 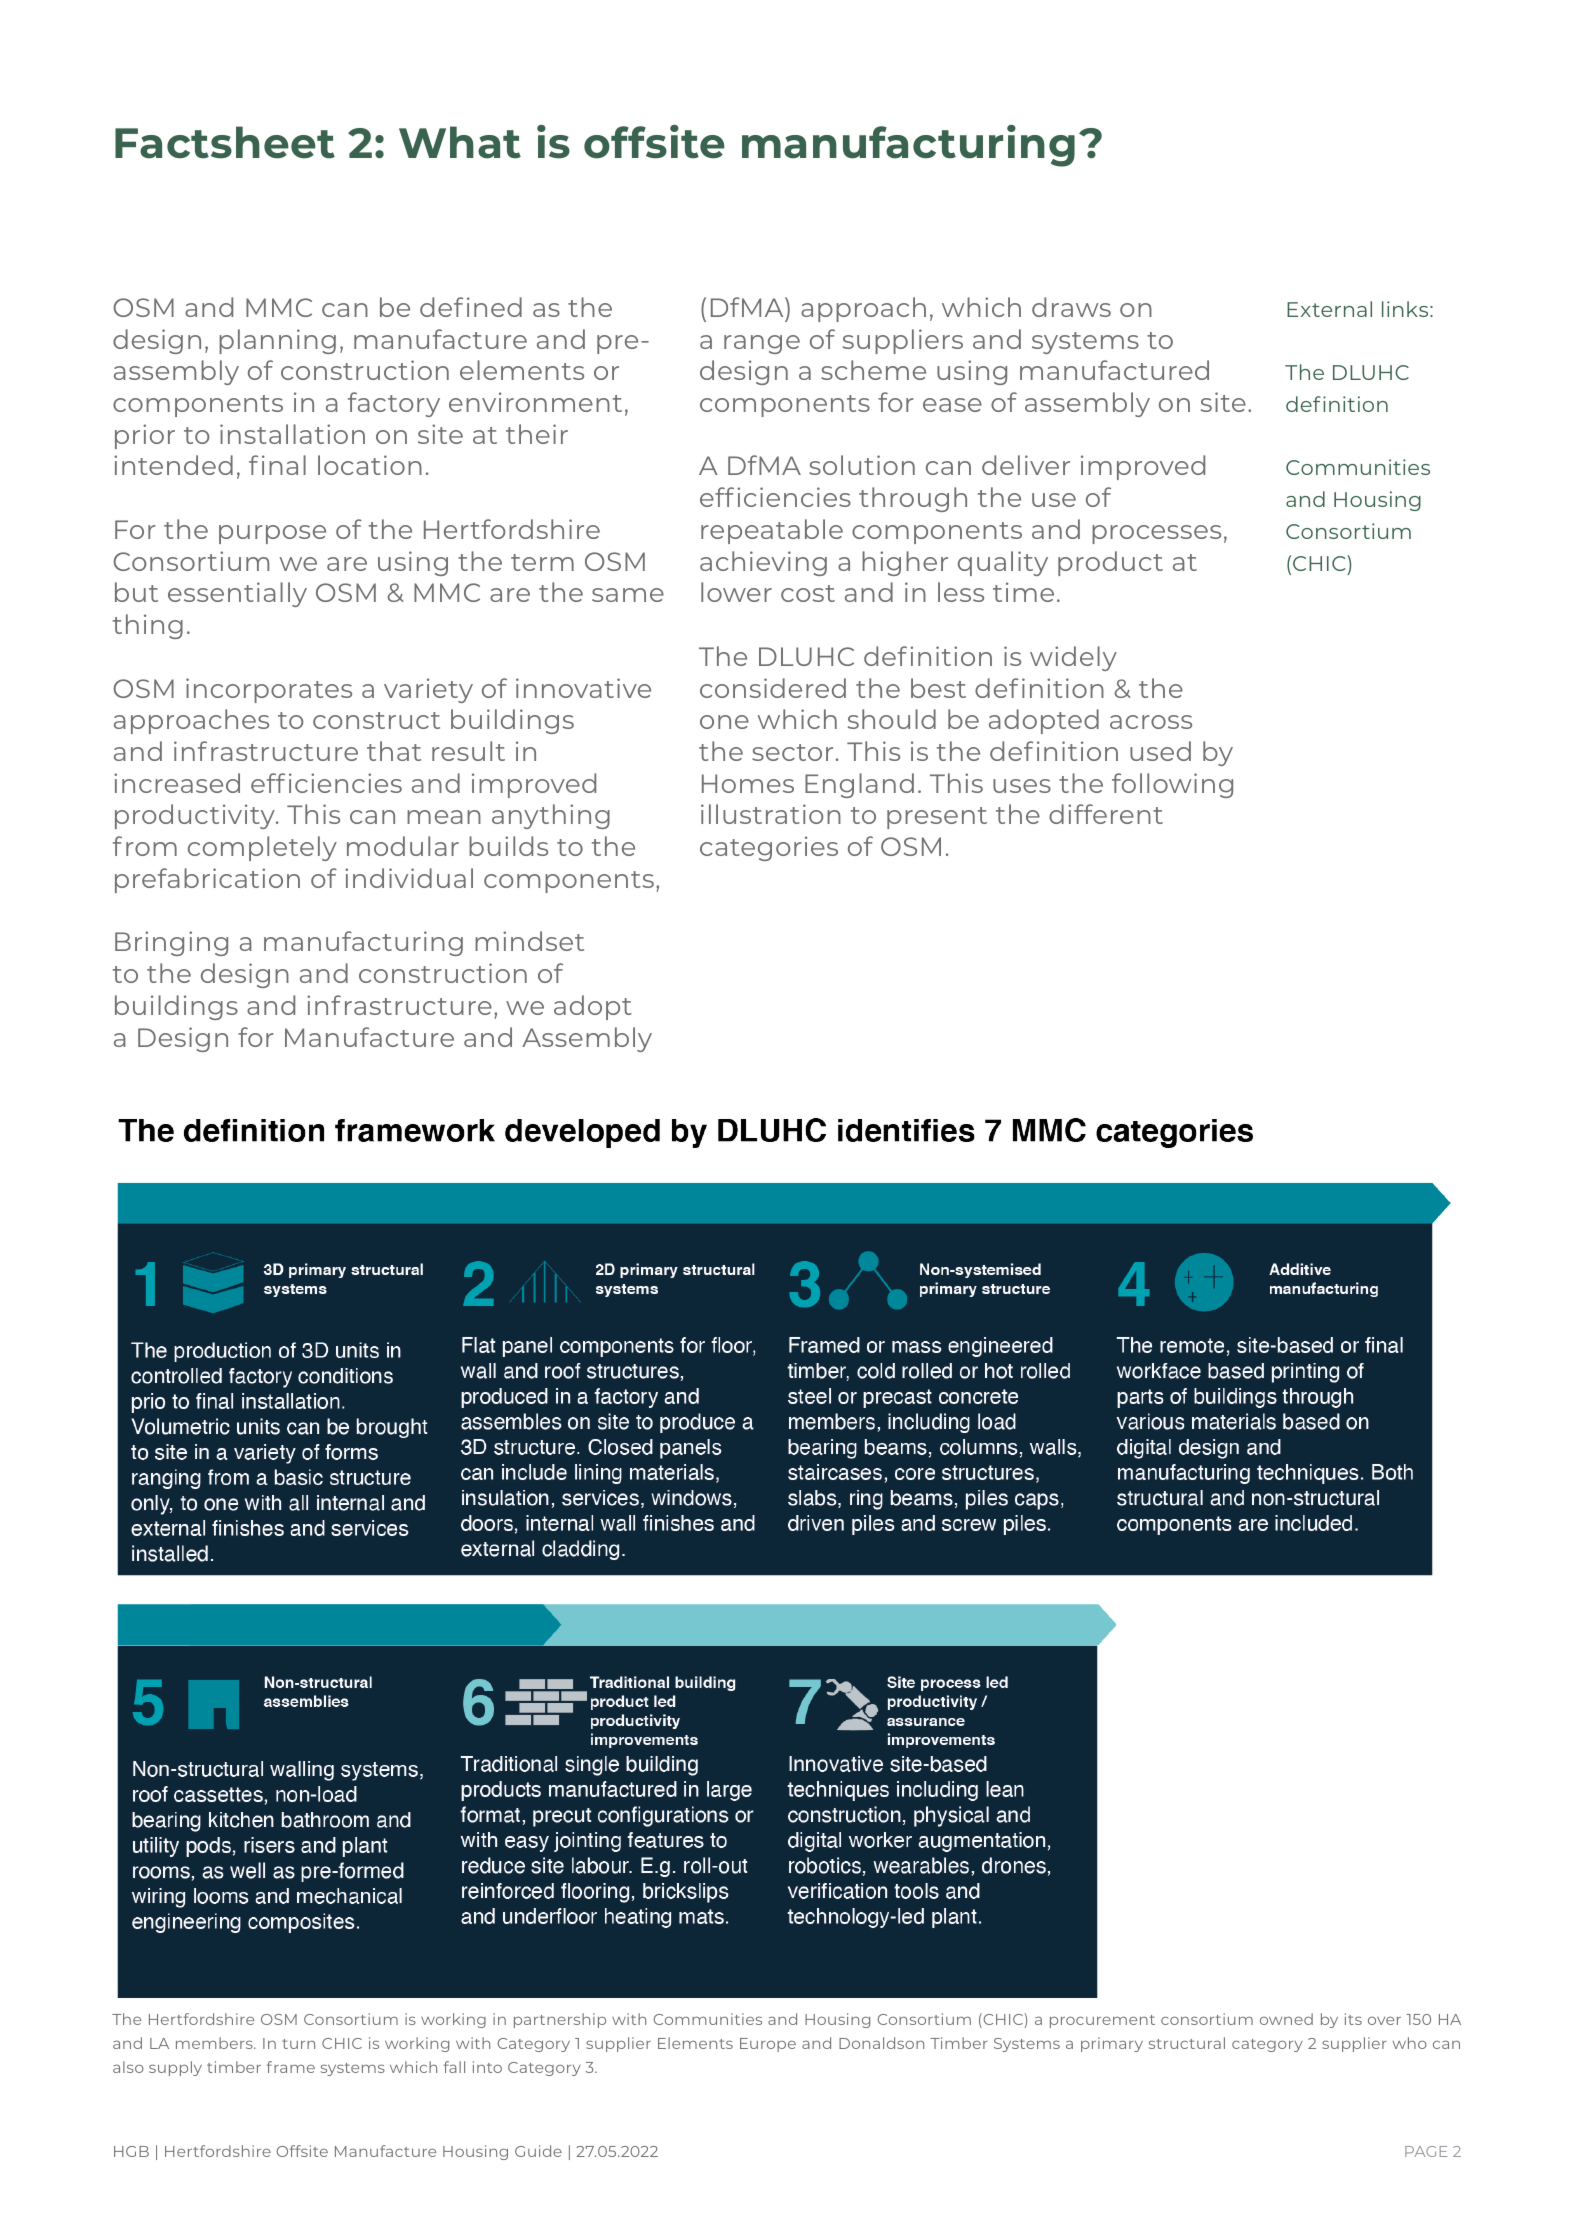 What do you see at coordinates (769, 848) in the screenshot?
I see `categories` at bounding box center [769, 848].
